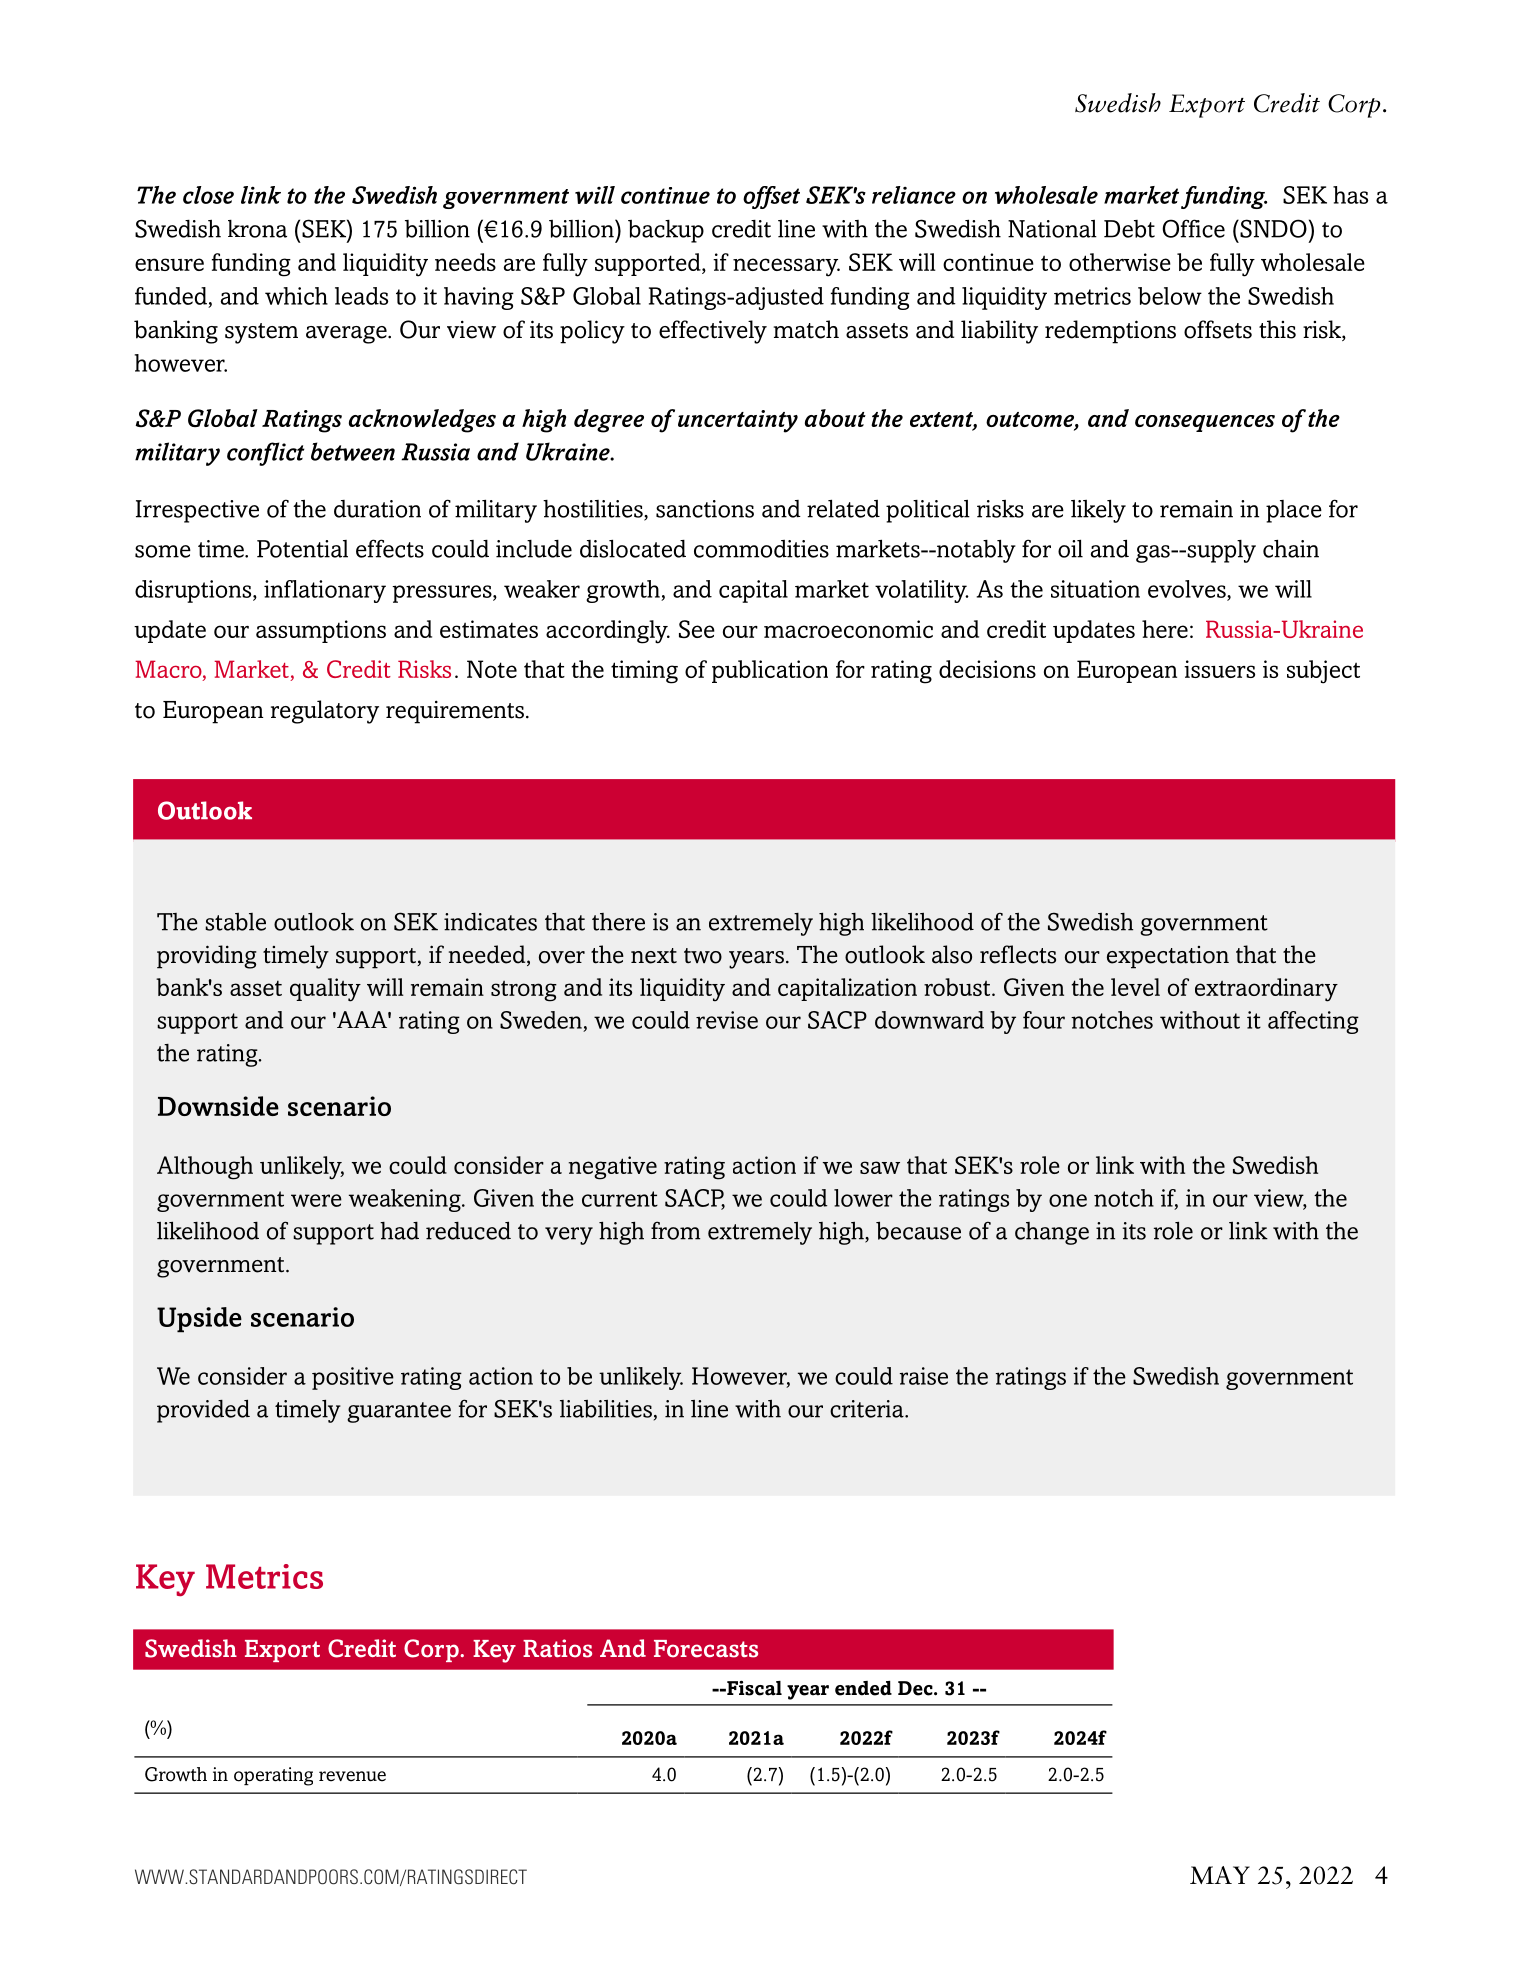 This screenshot has width=1523, height=1971. What do you see at coordinates (257, 229) in the screenshot?
I see `krona` at bounding box center [257, 229].
